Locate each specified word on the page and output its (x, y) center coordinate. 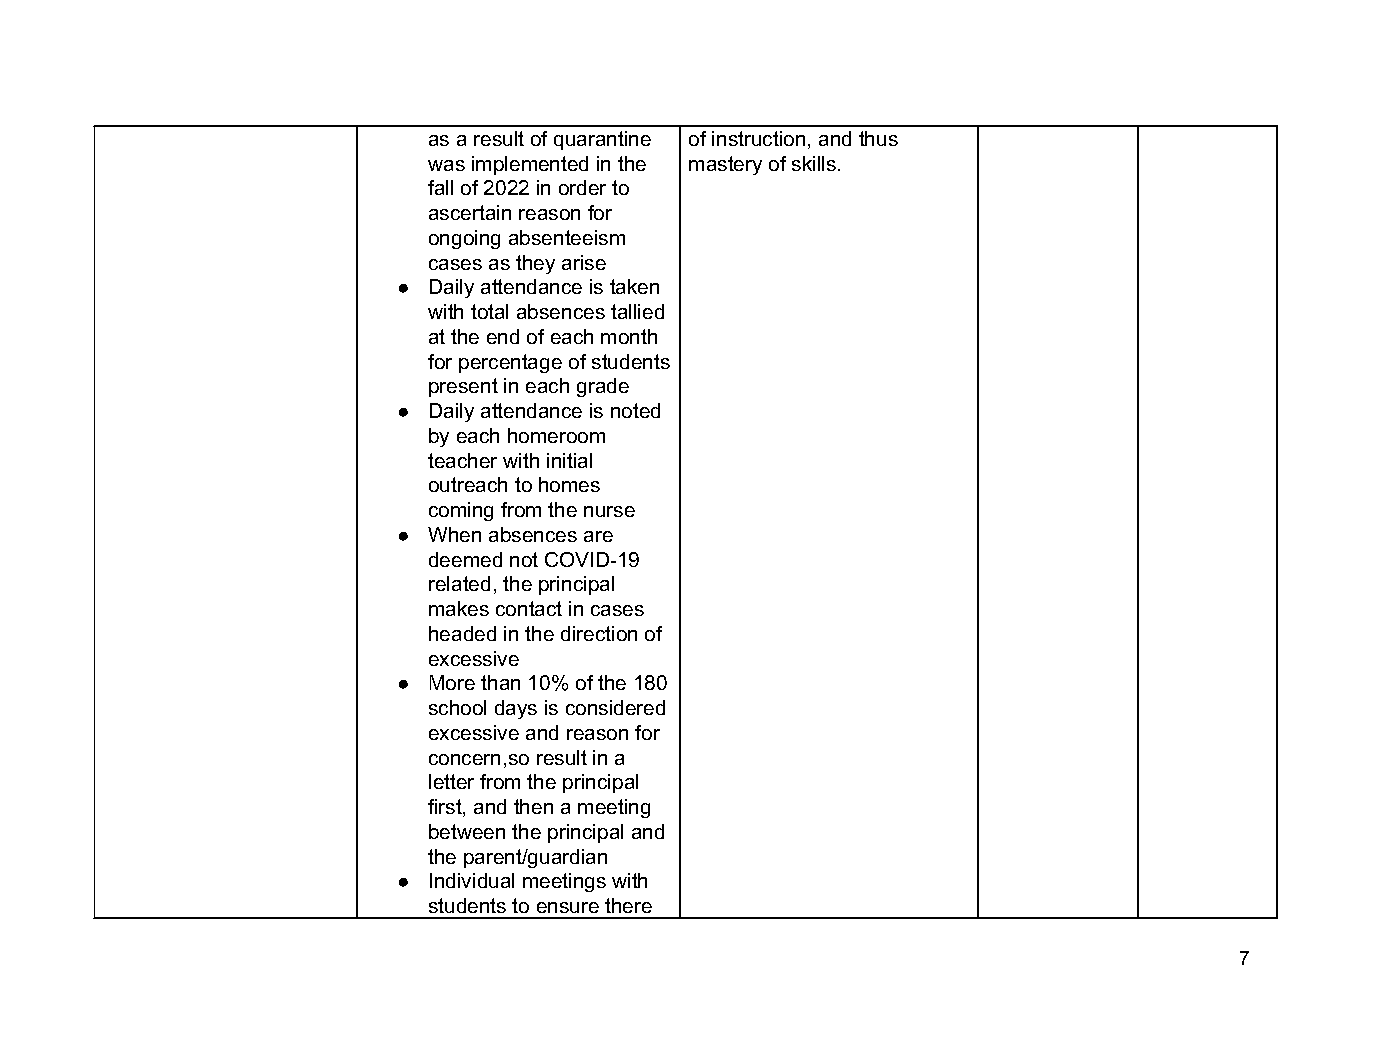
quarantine (602, 140)
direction (599, 633)
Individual (472, 880)
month (629, 336)
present (463, 387)
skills (815, 163)
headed (462, 633)
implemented (530, 165)
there (628, 905)
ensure (568, 907)
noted (635, 410)
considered (615, 707)
